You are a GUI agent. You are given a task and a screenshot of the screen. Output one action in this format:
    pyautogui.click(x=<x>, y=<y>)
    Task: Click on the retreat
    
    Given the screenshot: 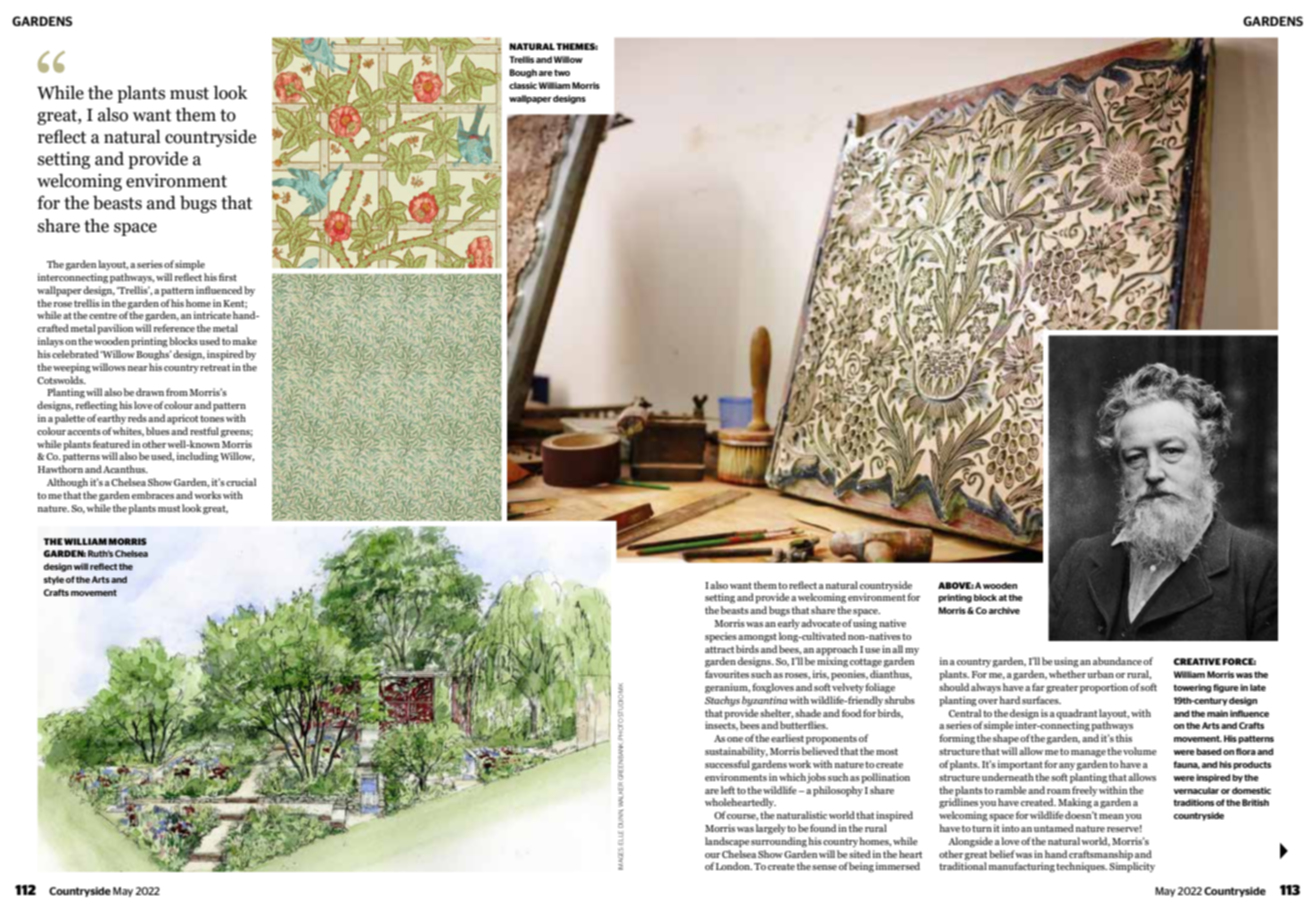 What is the action you would take?
    pyautogui.click(x=215, y=367)
